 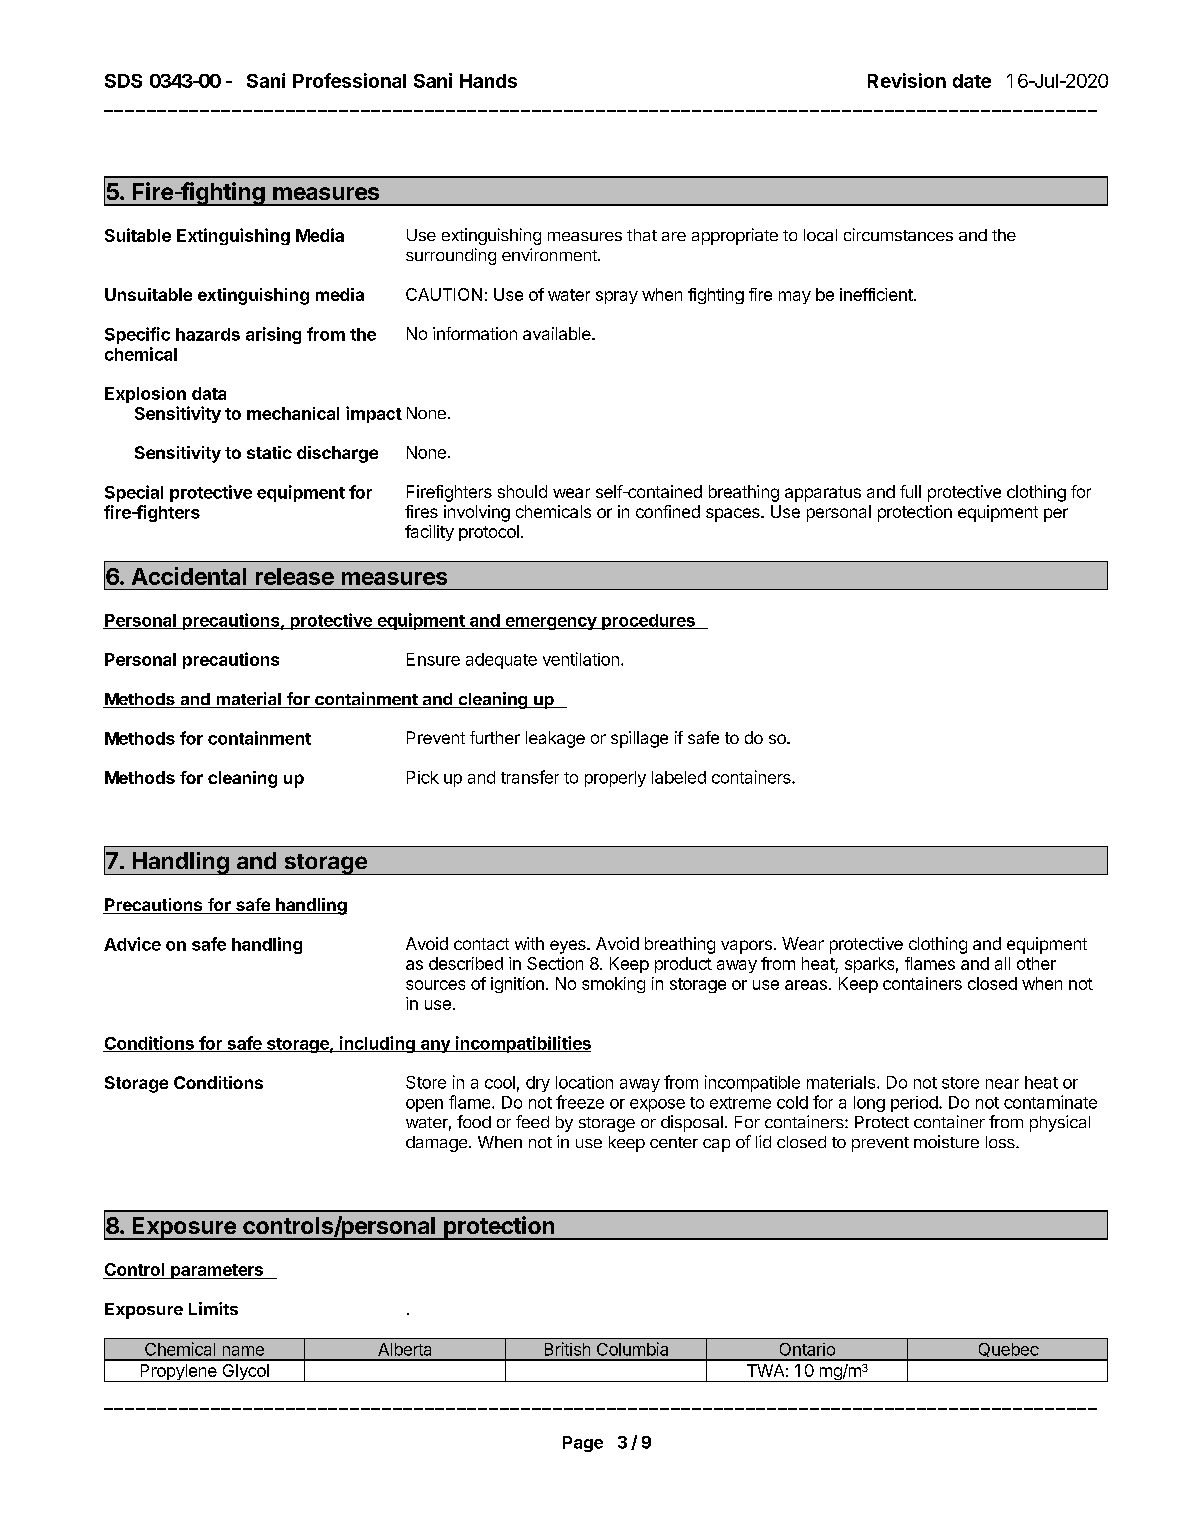 I want to click on Glycol, so click(x=245, y=1373).
